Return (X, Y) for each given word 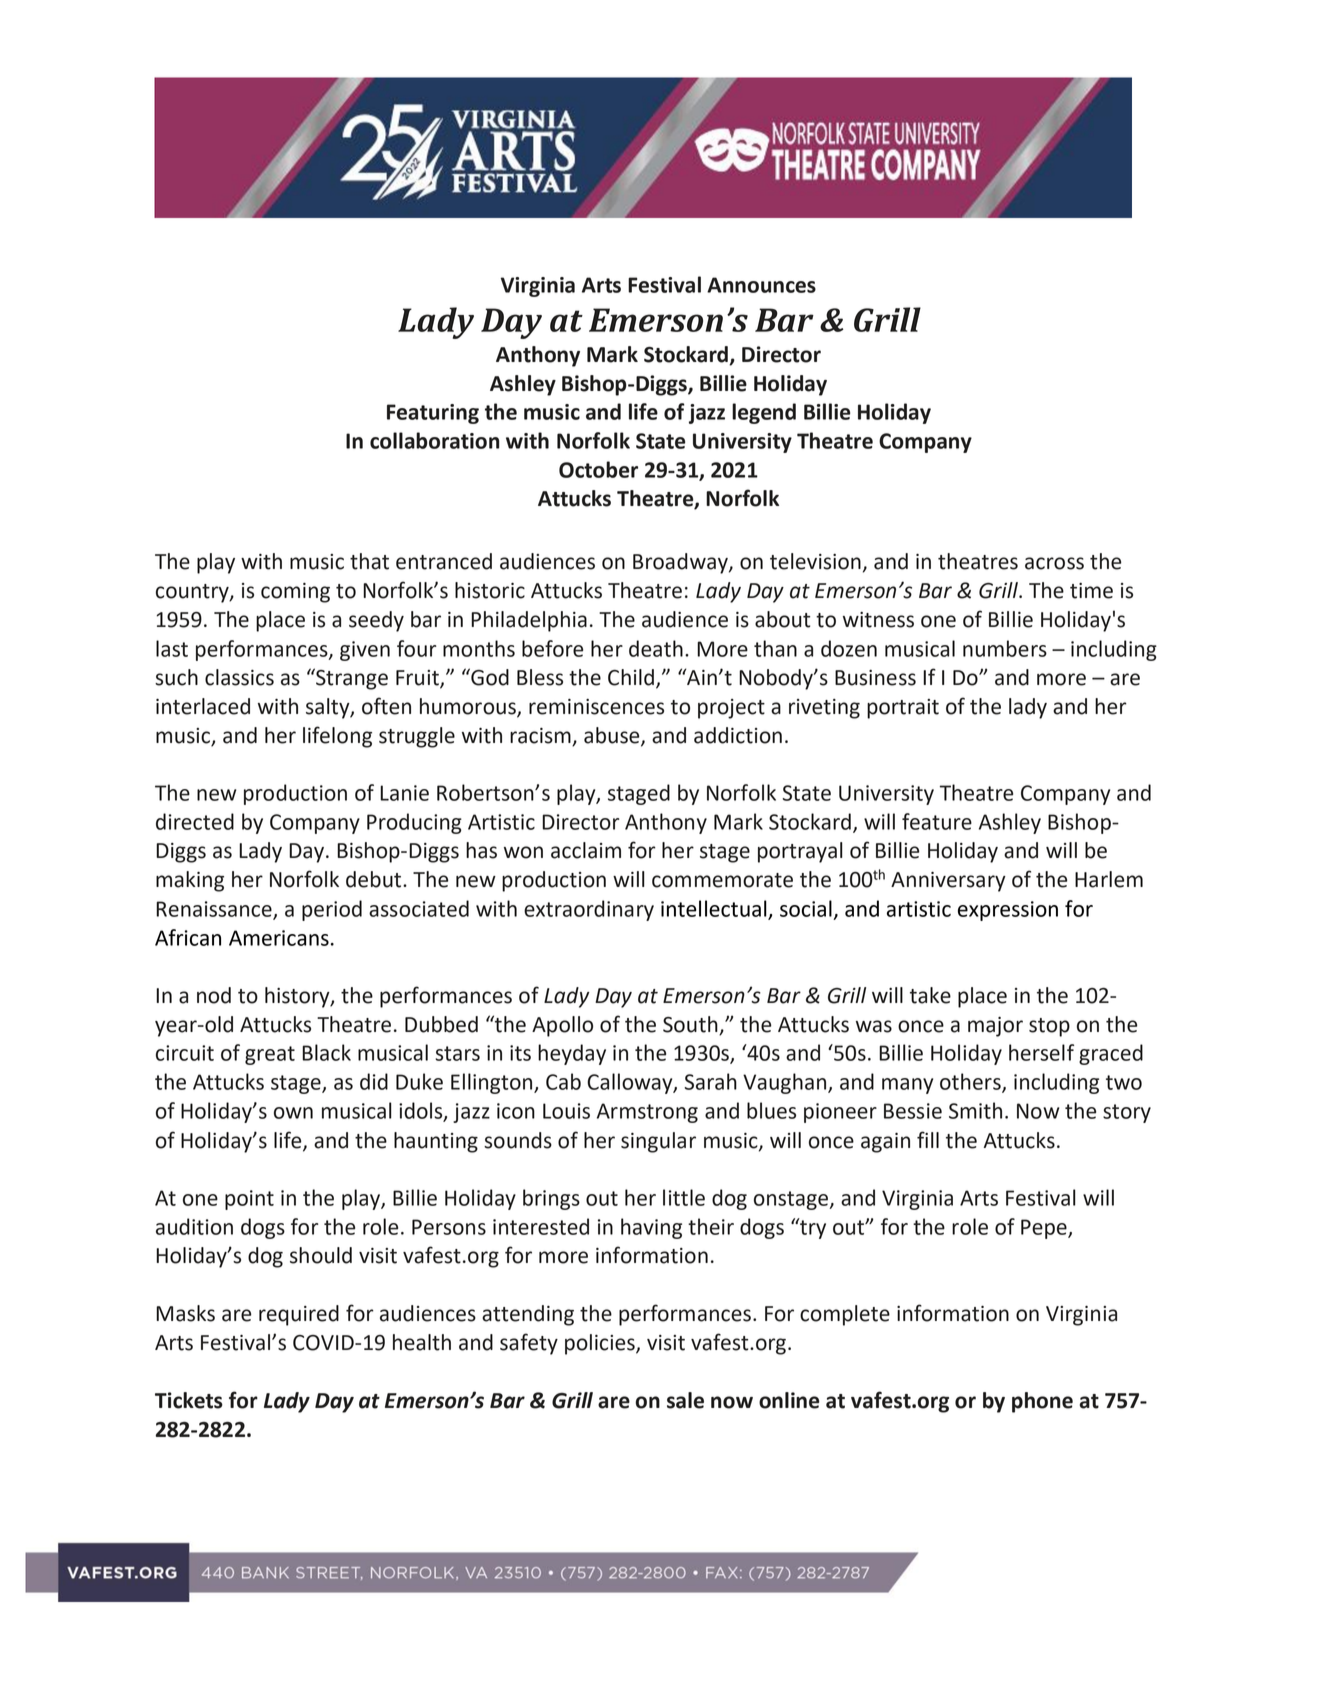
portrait (903, 709)
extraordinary (589, 910)
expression (1008, 911)
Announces (761, 285)
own (293, 1113)
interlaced (203, 706)
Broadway (681, 563)
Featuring (433, 414)
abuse (613, 736)
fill (928, 1139)
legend (764, 413)
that (369, 561)
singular (658, 1142)
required (299, 1315)
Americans (279, 938)
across (1054, 563)
